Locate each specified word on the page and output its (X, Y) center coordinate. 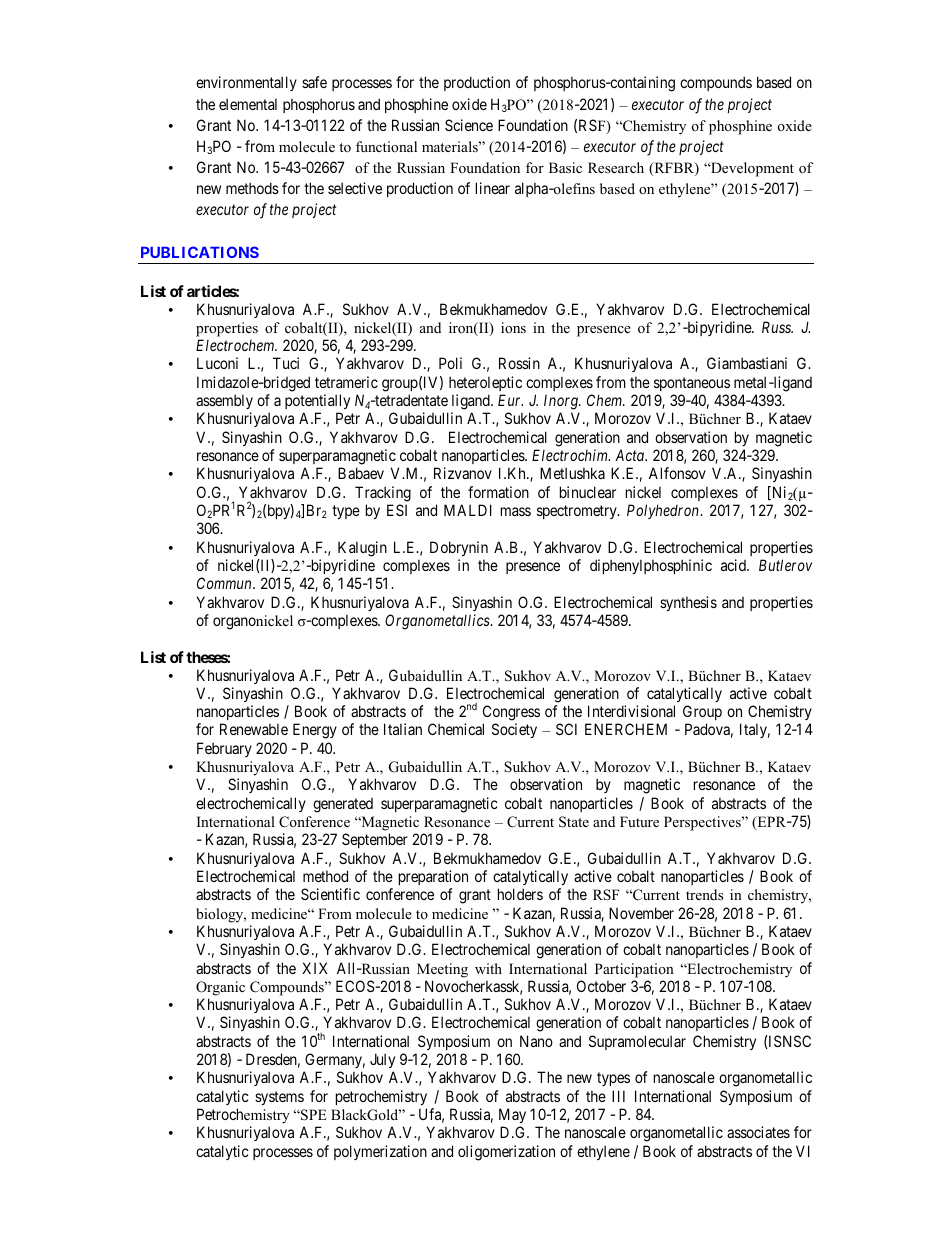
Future (639, 821)
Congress (511, 714)
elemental (248, 104)
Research (616, 167)
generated (343, 805)
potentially (317, 401)
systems (279, 1098)
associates (758, 1132)
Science (469, 125)
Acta (630, 455)
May (512, 1115)
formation (498, 492)
